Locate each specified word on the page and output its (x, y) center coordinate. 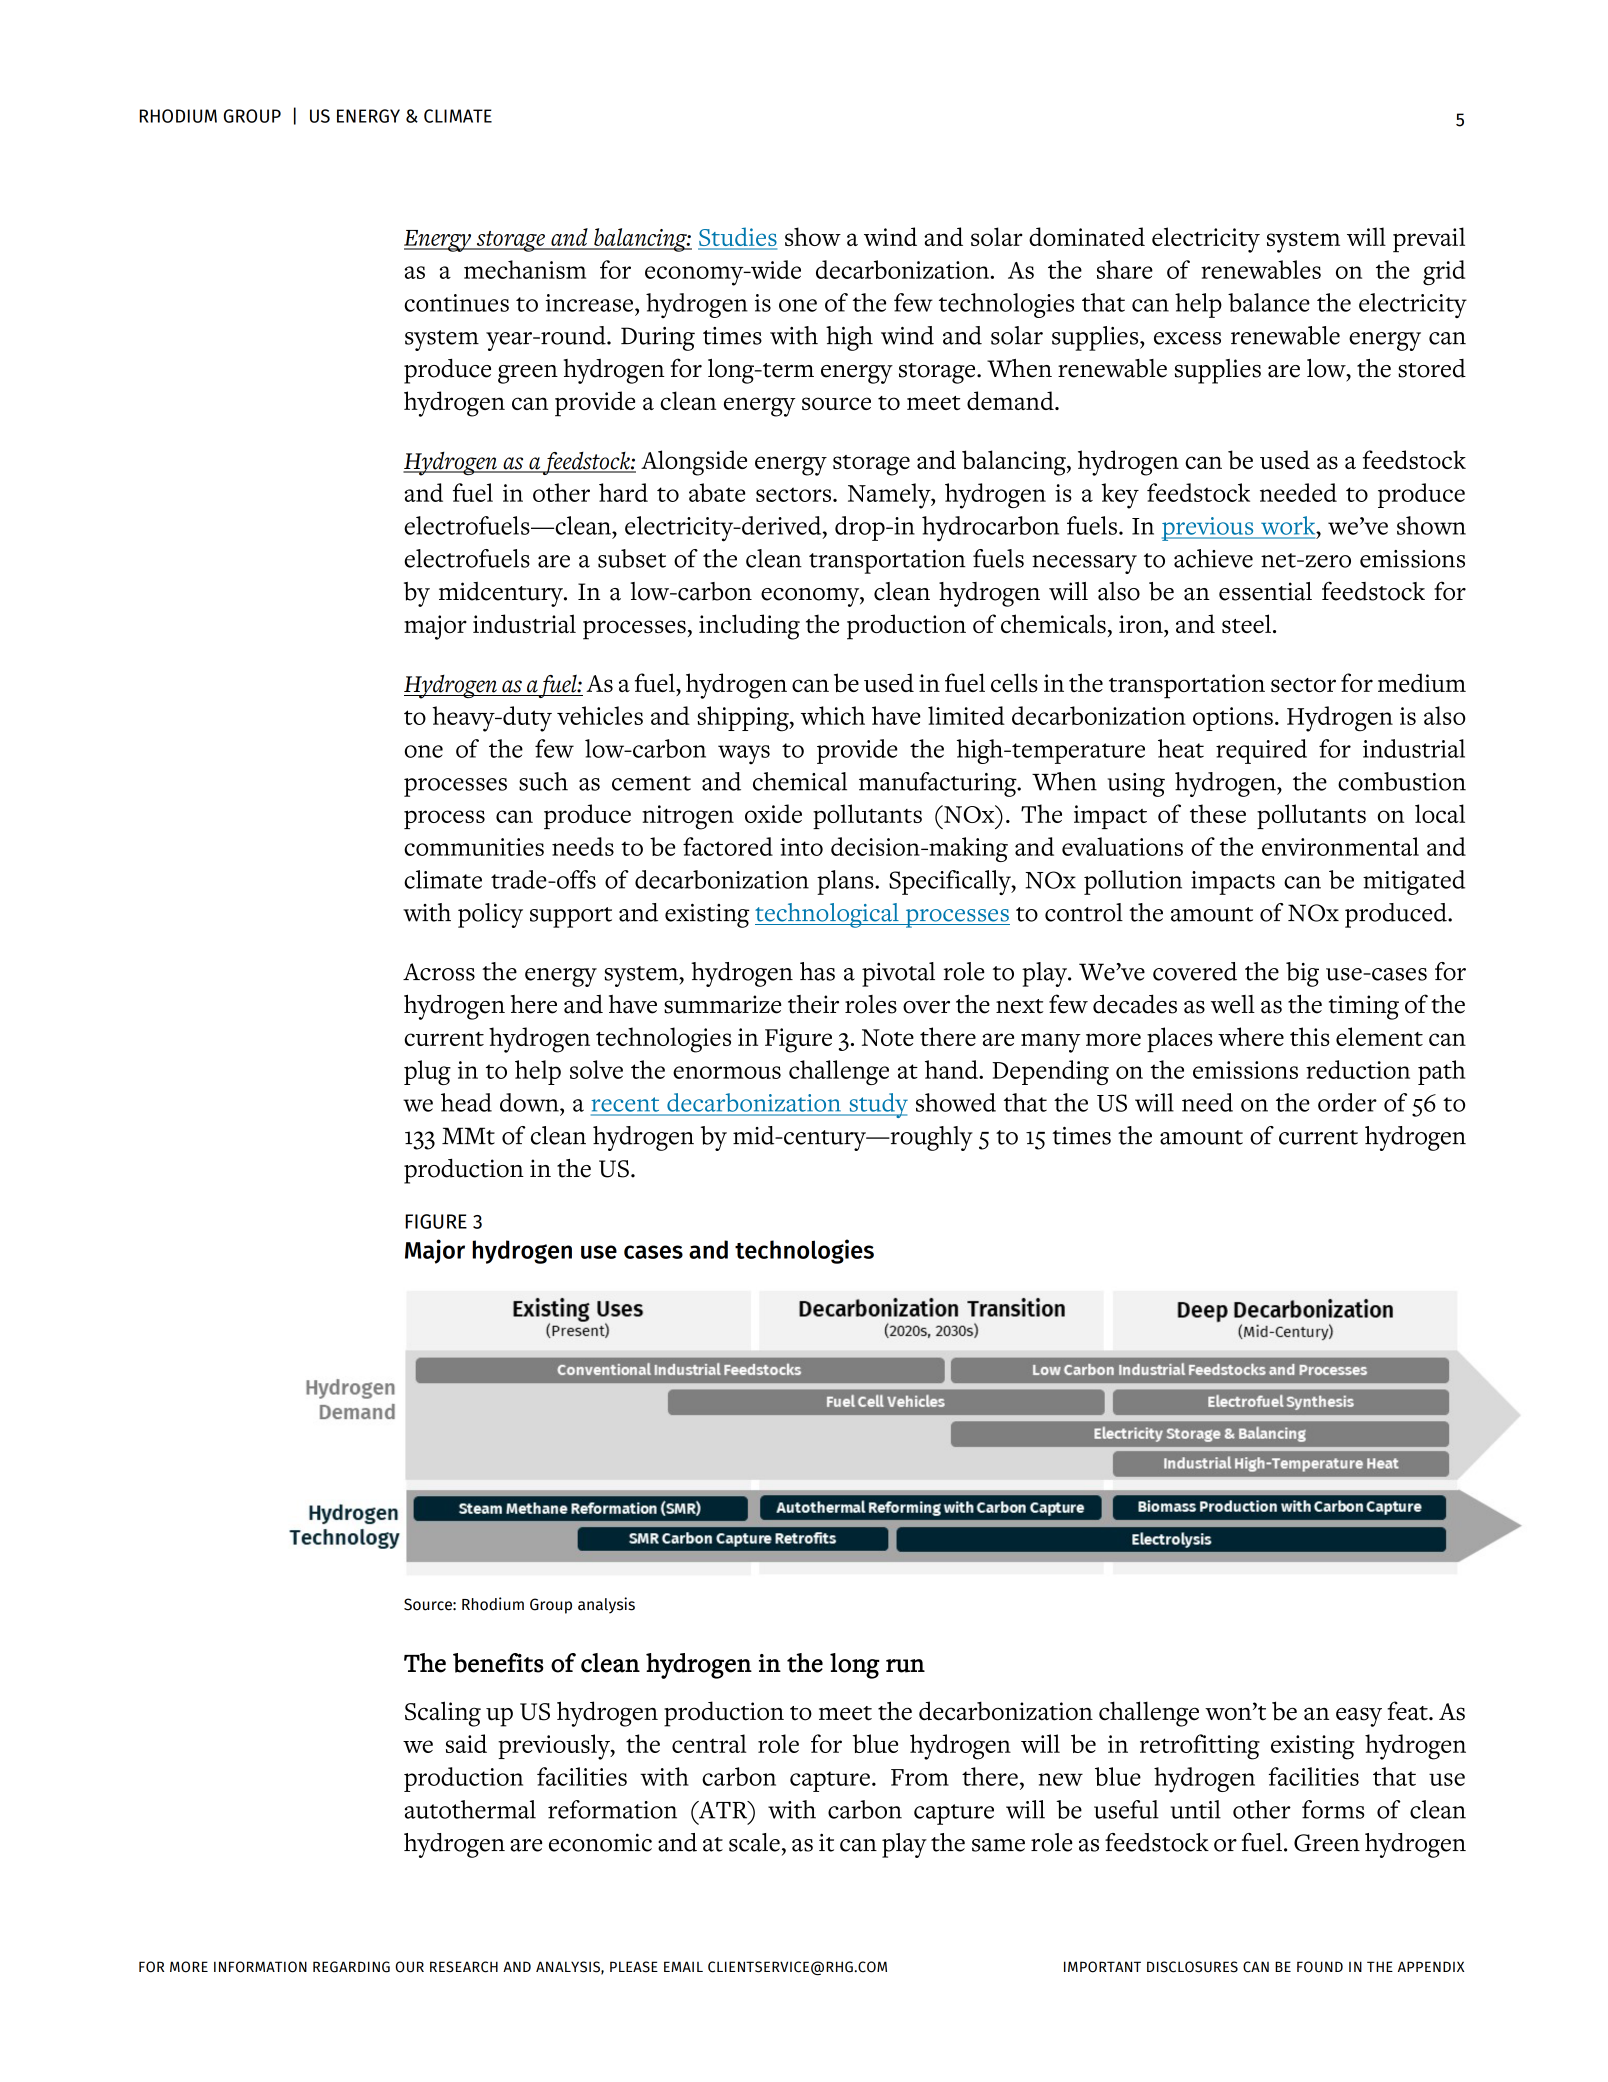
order (1347, 1102)
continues (456, 303)
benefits (498, 1663)
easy (1359, 1717)
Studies (737, 238)
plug (427, 1072)
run (905, 1666)
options (1233, 719)
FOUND (1320, 1967)
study (877, 1105)
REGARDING (351, 1967)
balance (1269, 302)
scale (754, 1842)
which (833, 715)
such (543, 781)
